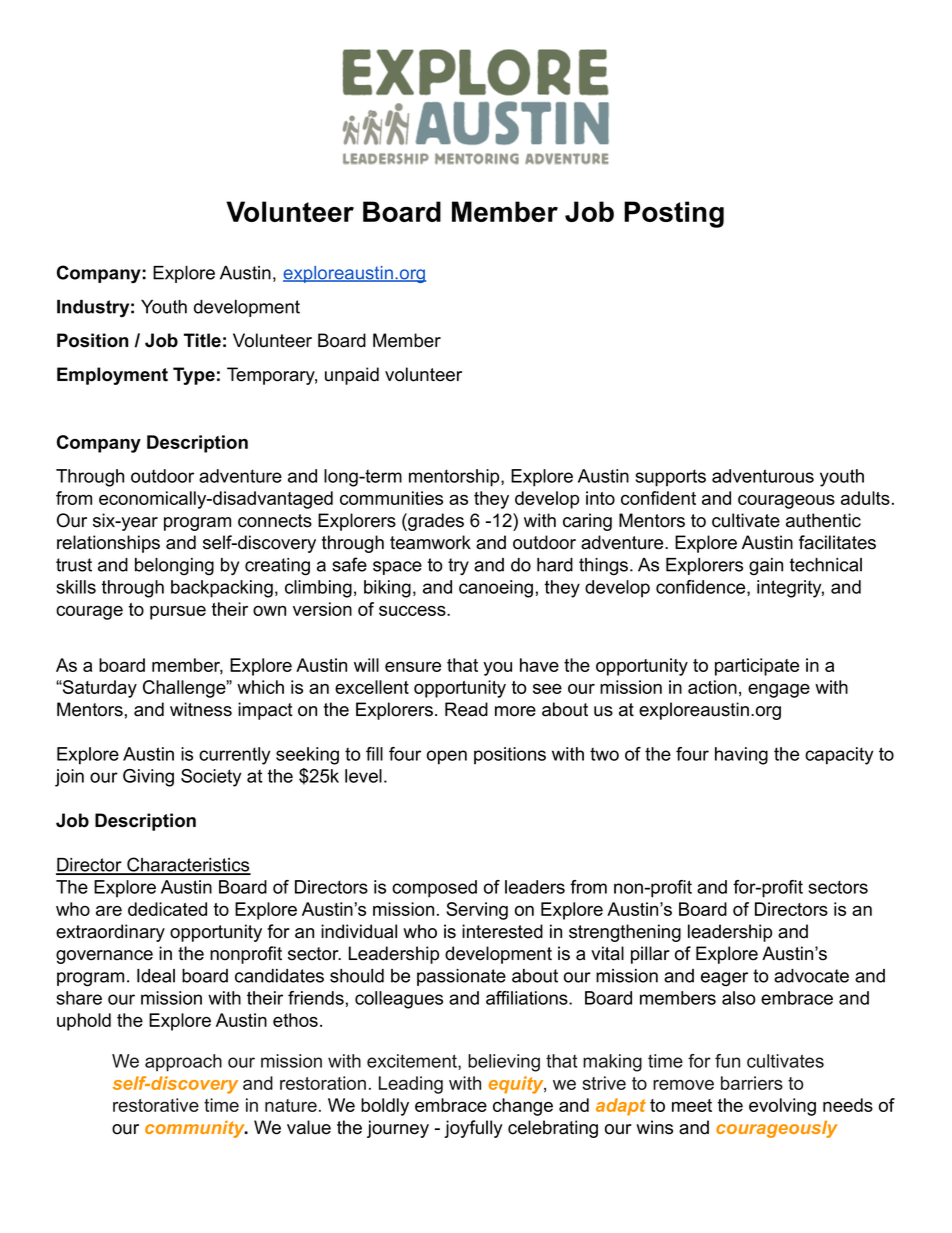  What do you see at coordinates (670, 478) in the screenshot?
I see `supports` at bounding box center [670, 478].
